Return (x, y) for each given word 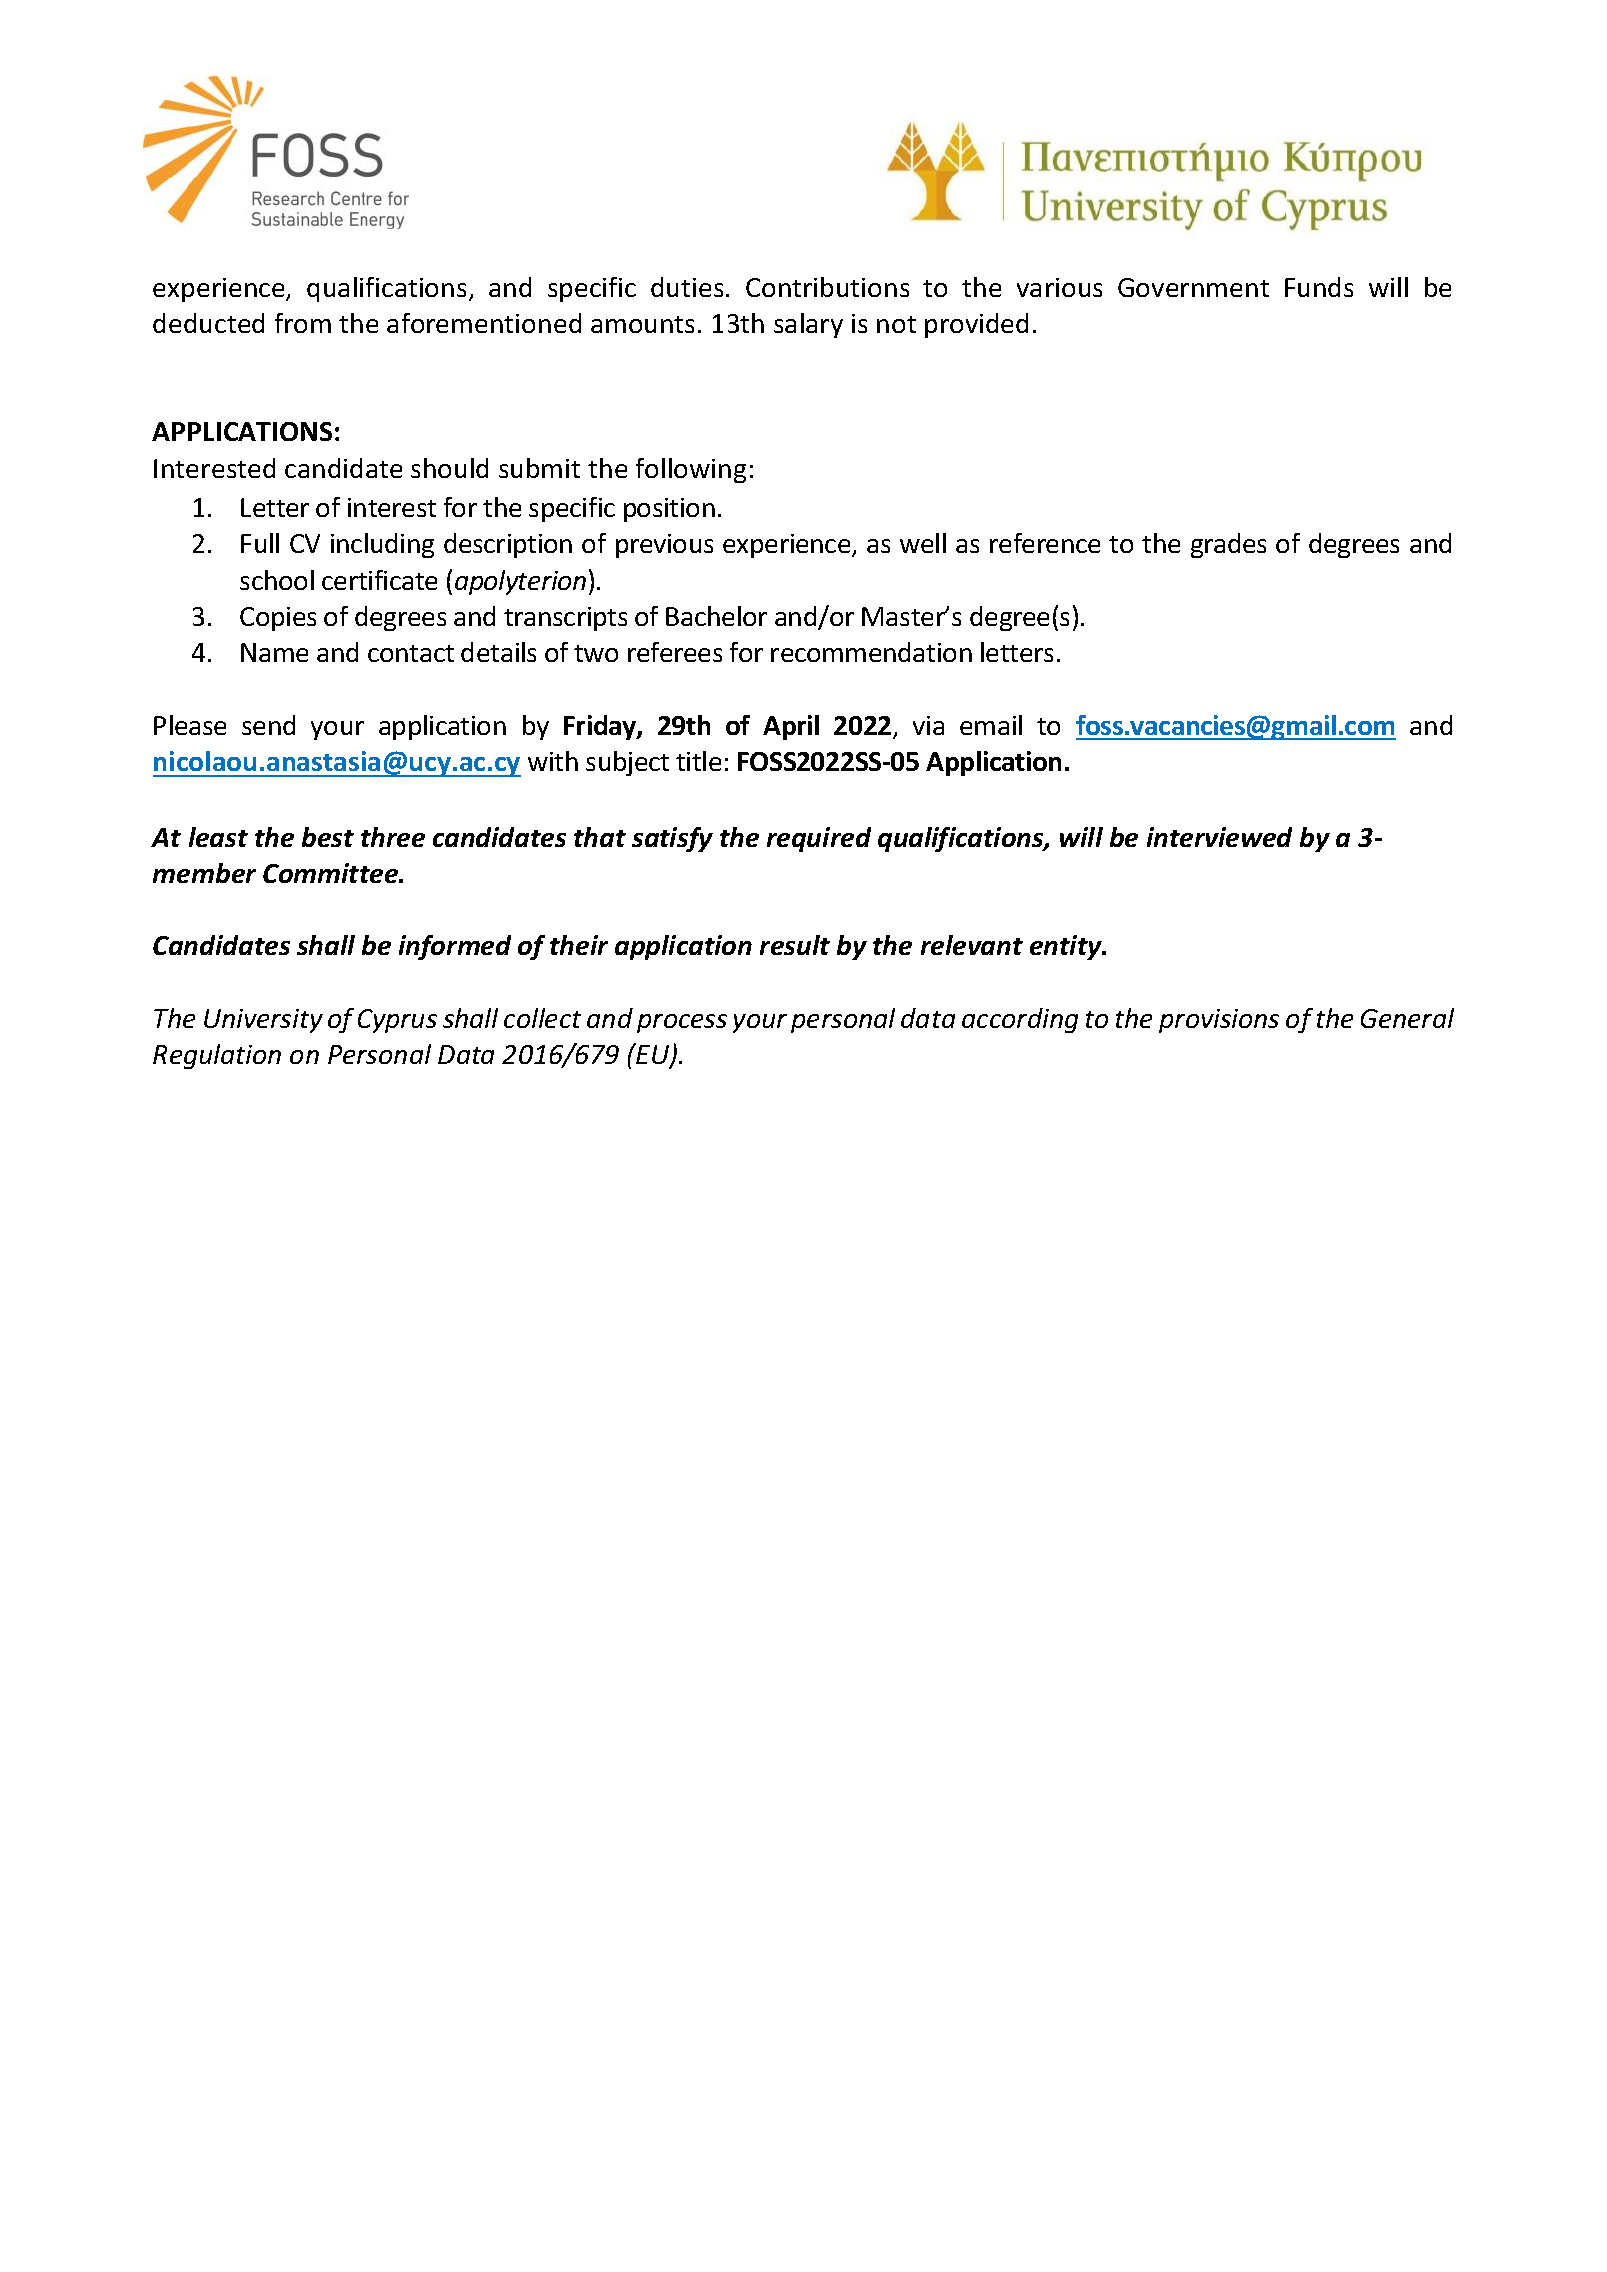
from (303, 323)
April (791, 727)
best (328, 837)
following (691, 470)
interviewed (1219, 837)
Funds (1319, 287)
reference (1045, 543)
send (268, 725)
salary (808, 325)
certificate (379, 580)
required (819, 839)
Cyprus (397, 1021)
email (991, 725)
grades (1228, 545)
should (449, 468)
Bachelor (716, 616)
